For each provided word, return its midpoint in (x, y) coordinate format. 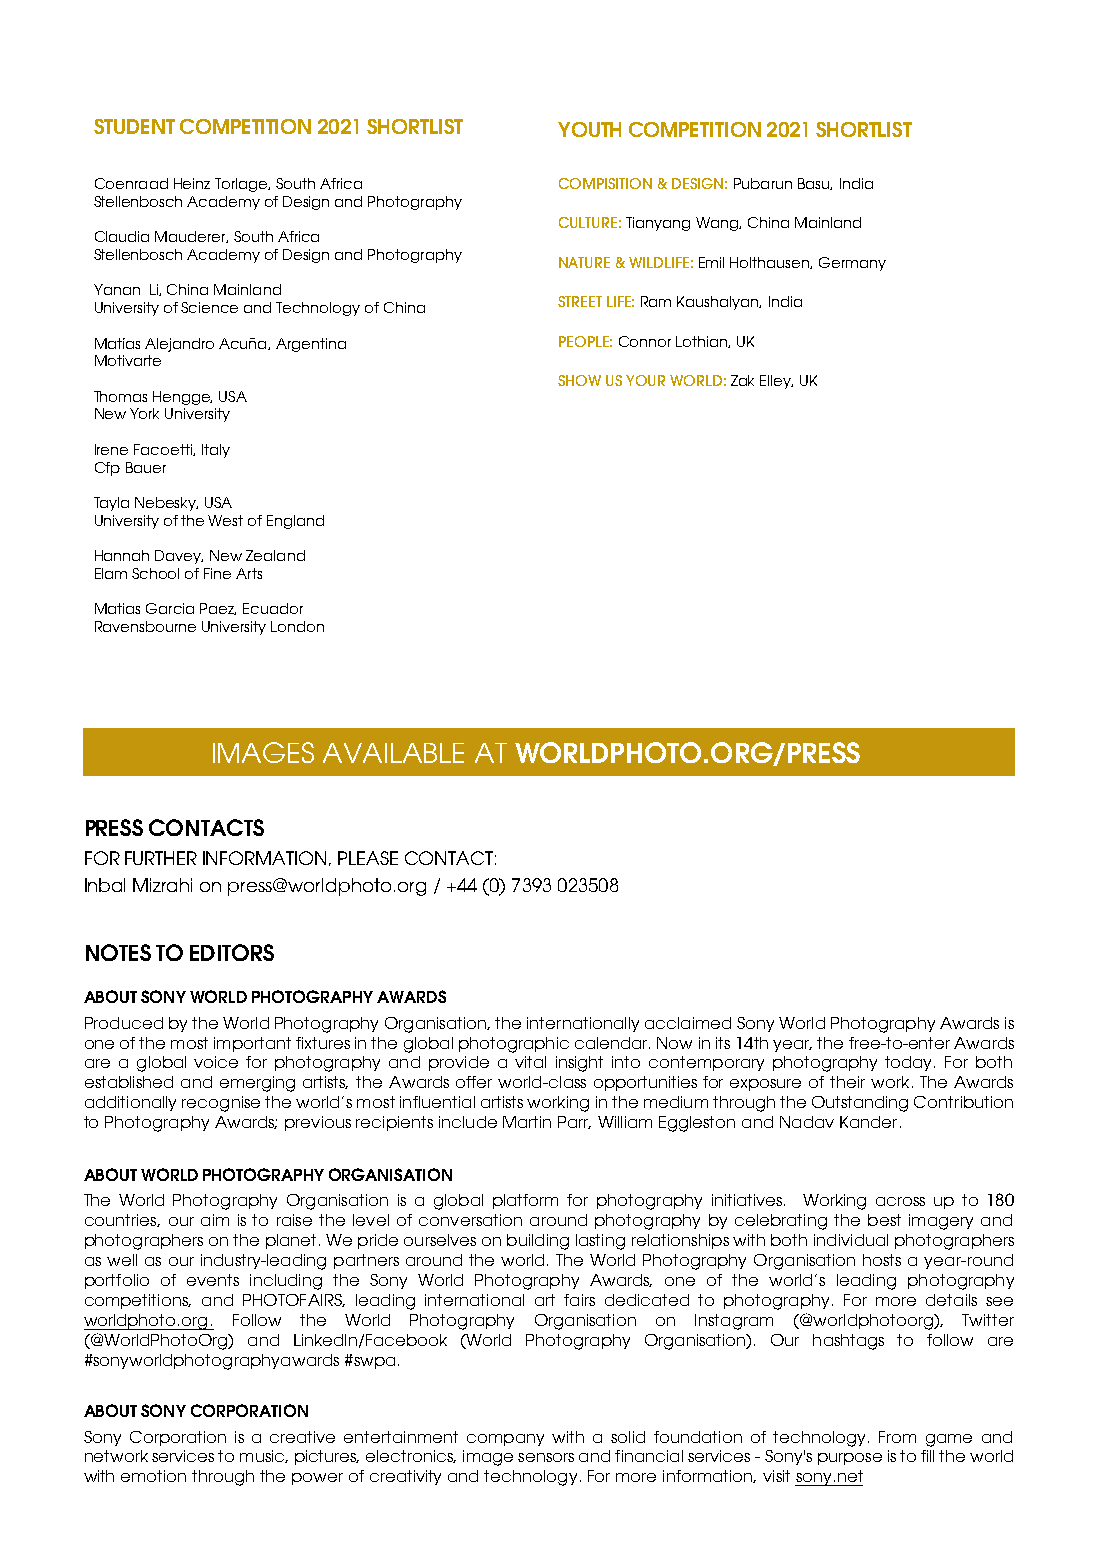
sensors (546, 1457)
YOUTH (589, 129)
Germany (852, 264)
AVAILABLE (393, 753)
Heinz (192, 183)
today (910, 1063)
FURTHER (161, 858)
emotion (153, 1476)
